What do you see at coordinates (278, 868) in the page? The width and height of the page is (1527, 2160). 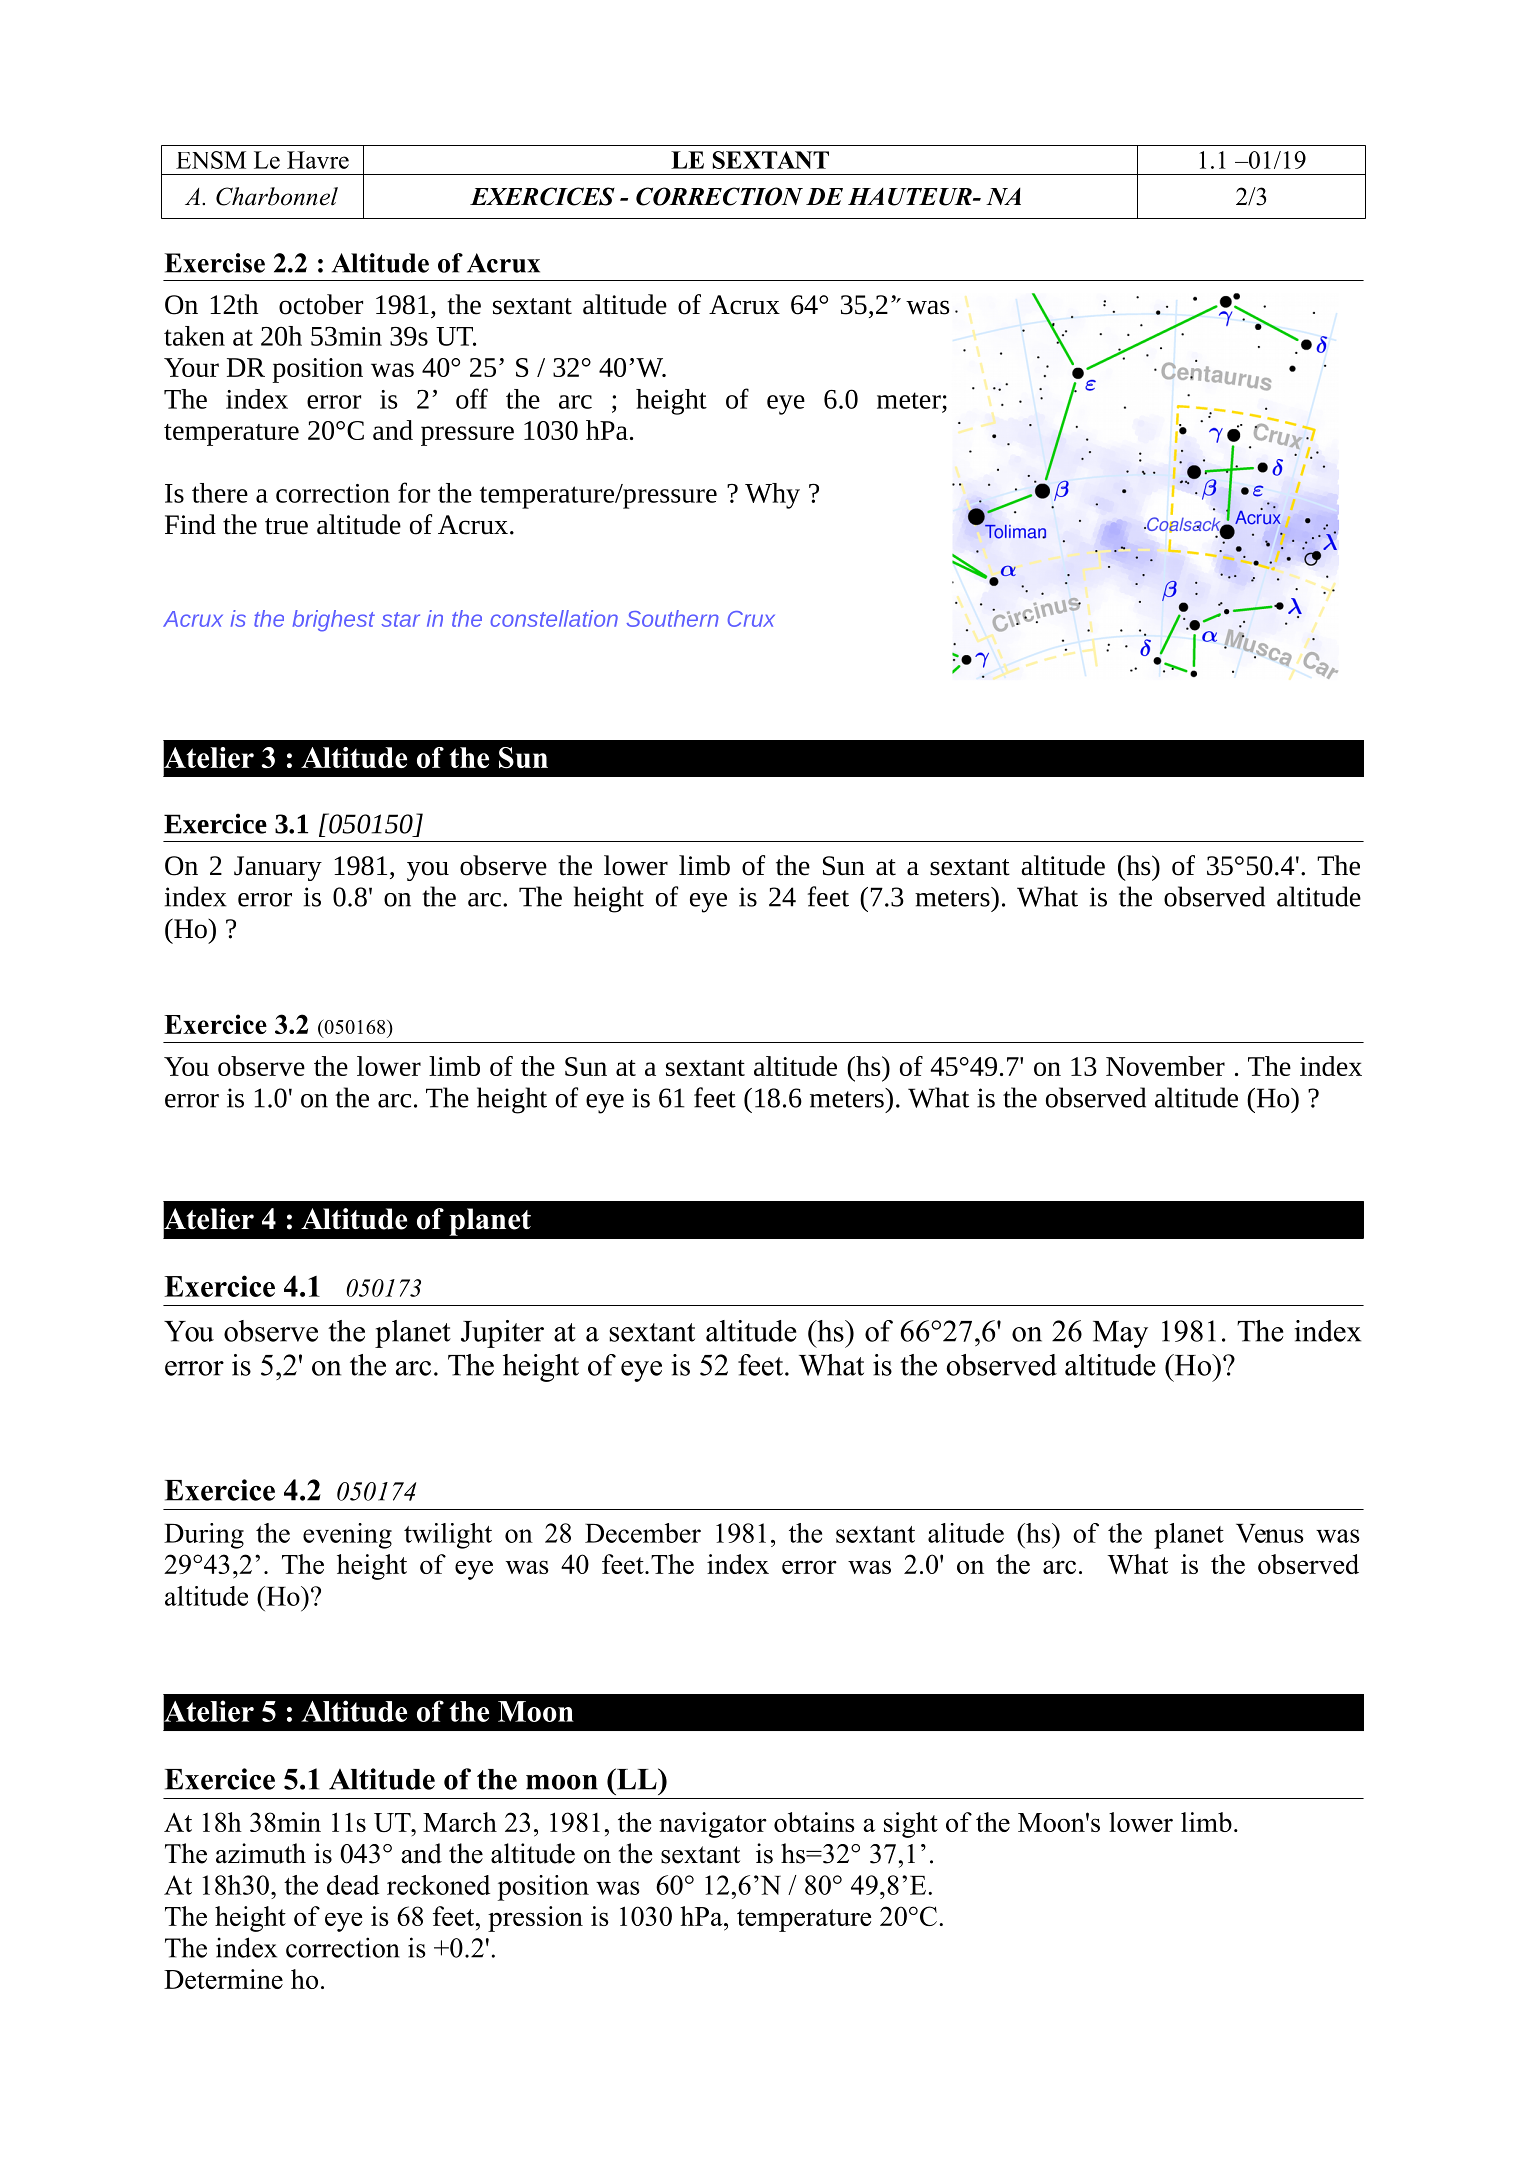 I see `January` at bounding box center [278, 868].
